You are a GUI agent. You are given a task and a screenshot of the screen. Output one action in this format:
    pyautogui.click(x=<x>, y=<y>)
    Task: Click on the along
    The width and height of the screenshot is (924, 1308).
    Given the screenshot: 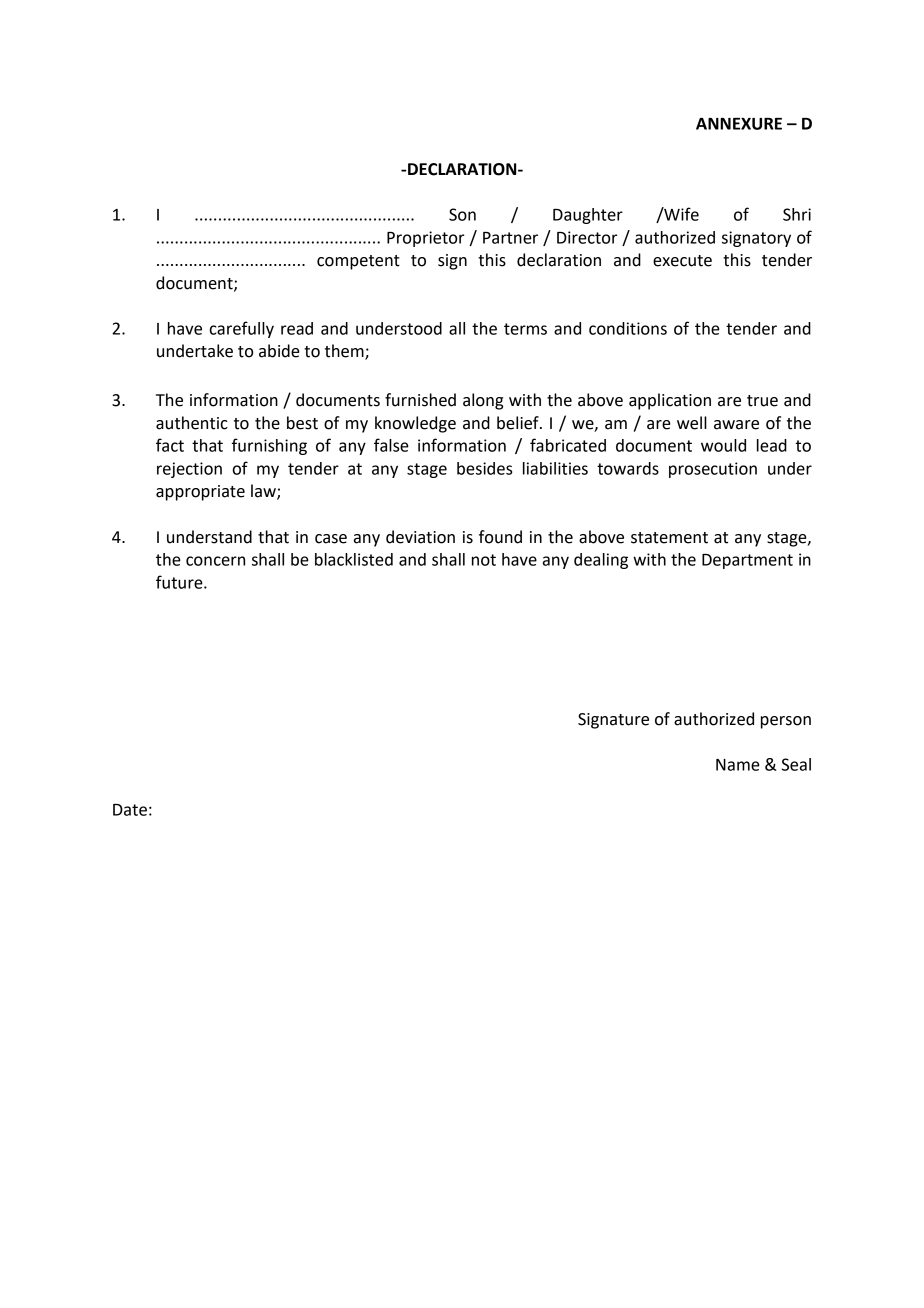 What is the action you would take?
    pyautogui.click(x=483, y=401)
